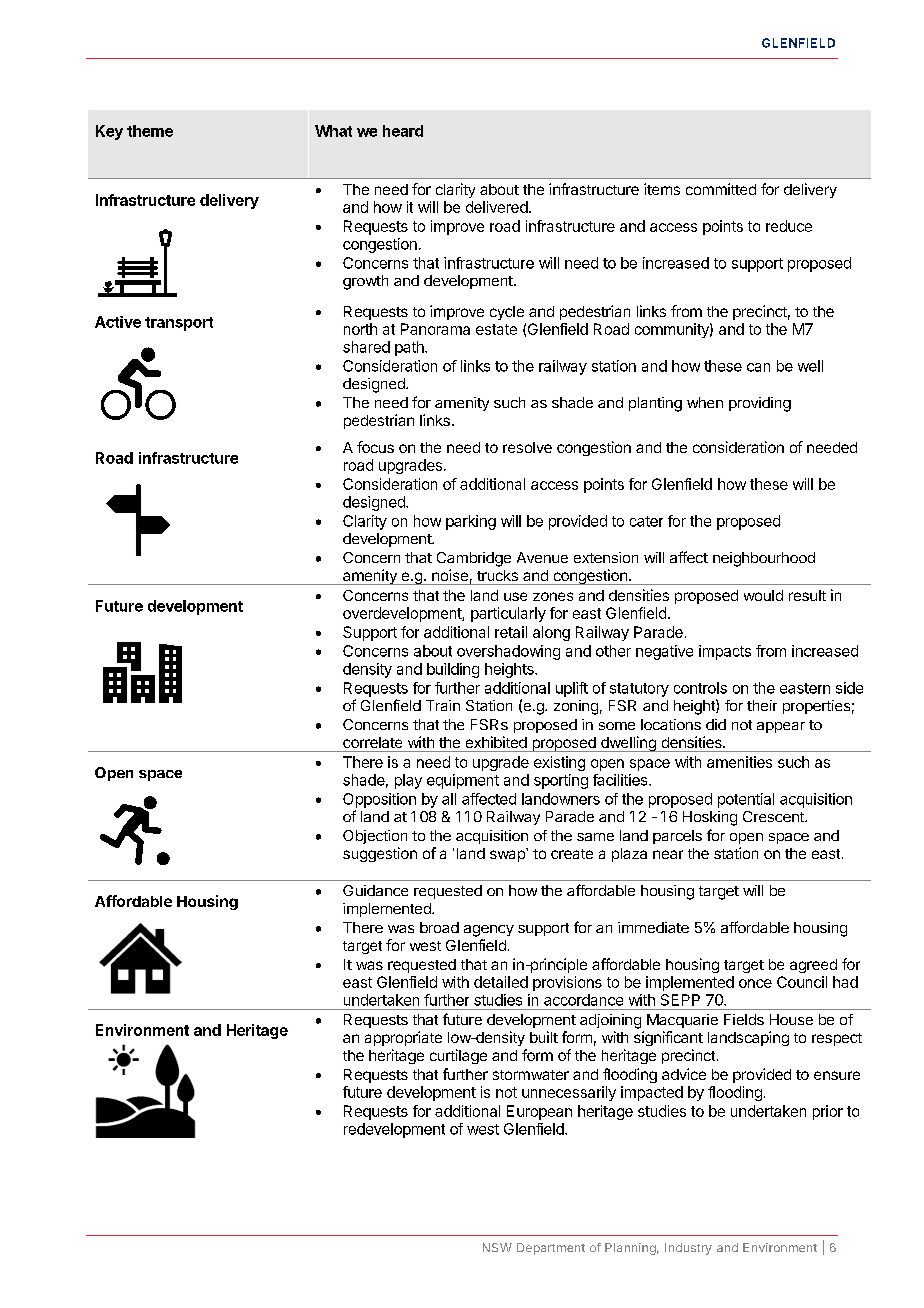 The width and height of the screenshot is (924, 1308). What do you see at coordinates (497, 207) in the screenshot?
I see `delivered` at bounding box center [497, 207].
